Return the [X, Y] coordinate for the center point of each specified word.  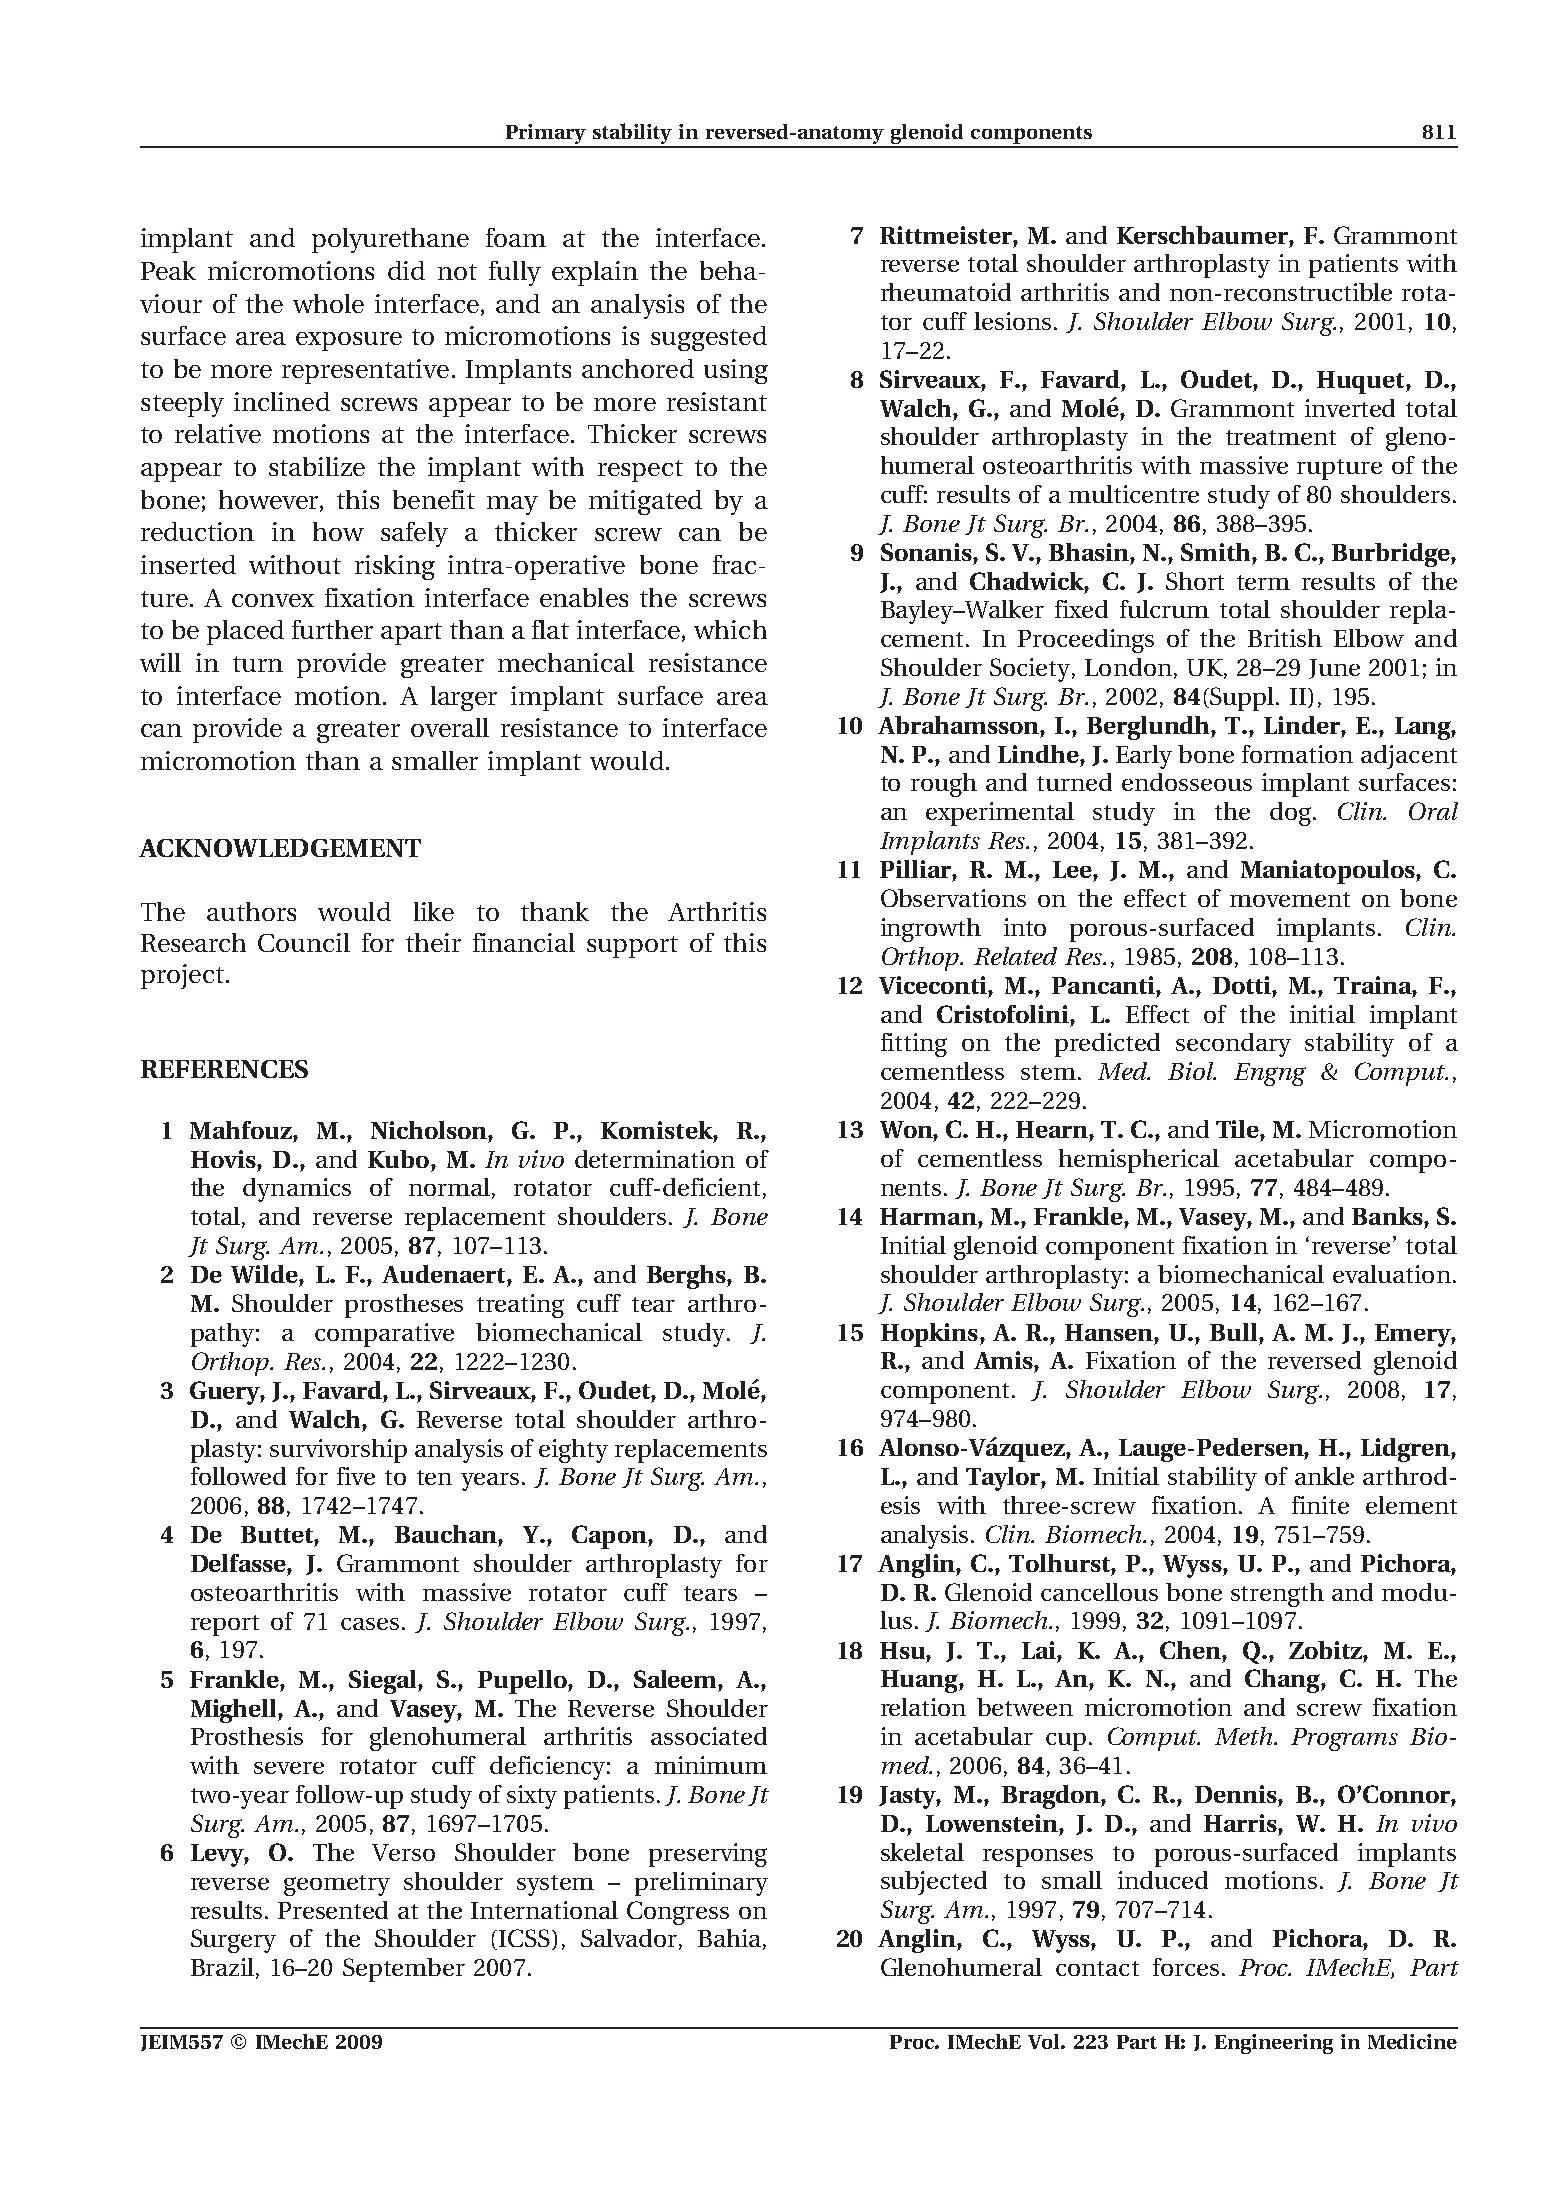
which [730, 629]
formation [1297, 754]
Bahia [729, 1938]
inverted [1350, 408]
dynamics [297, 1190]
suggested [709, 338]
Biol [1192, 1071]
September [404, 1970]
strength [1277, 1595]
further [332, 629]
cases [370, 1624]
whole [328, 303]
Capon [610, 1537]
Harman [929, 1216]
